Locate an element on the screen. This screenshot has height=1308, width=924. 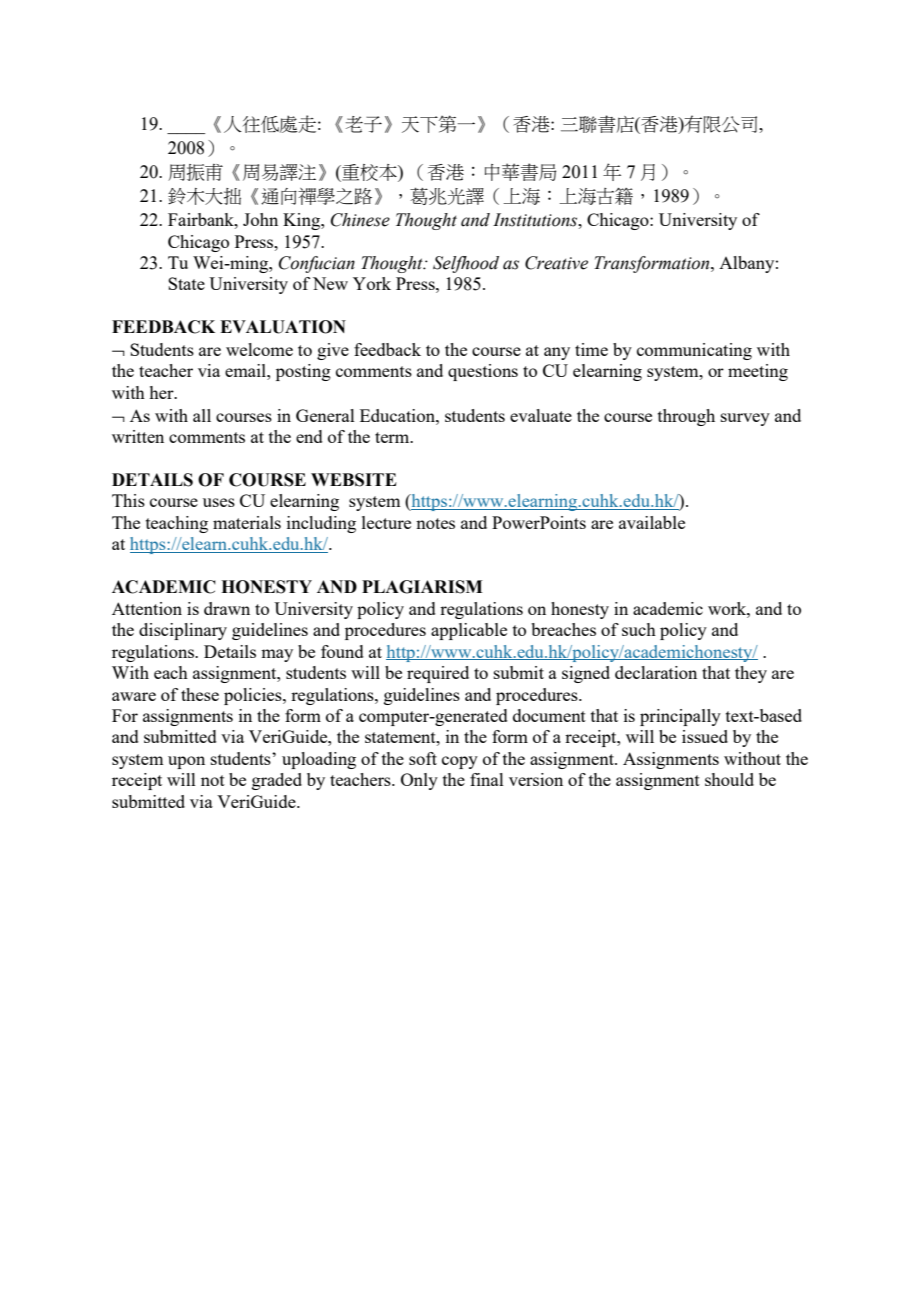
available is located at coordinates (652, 522).
